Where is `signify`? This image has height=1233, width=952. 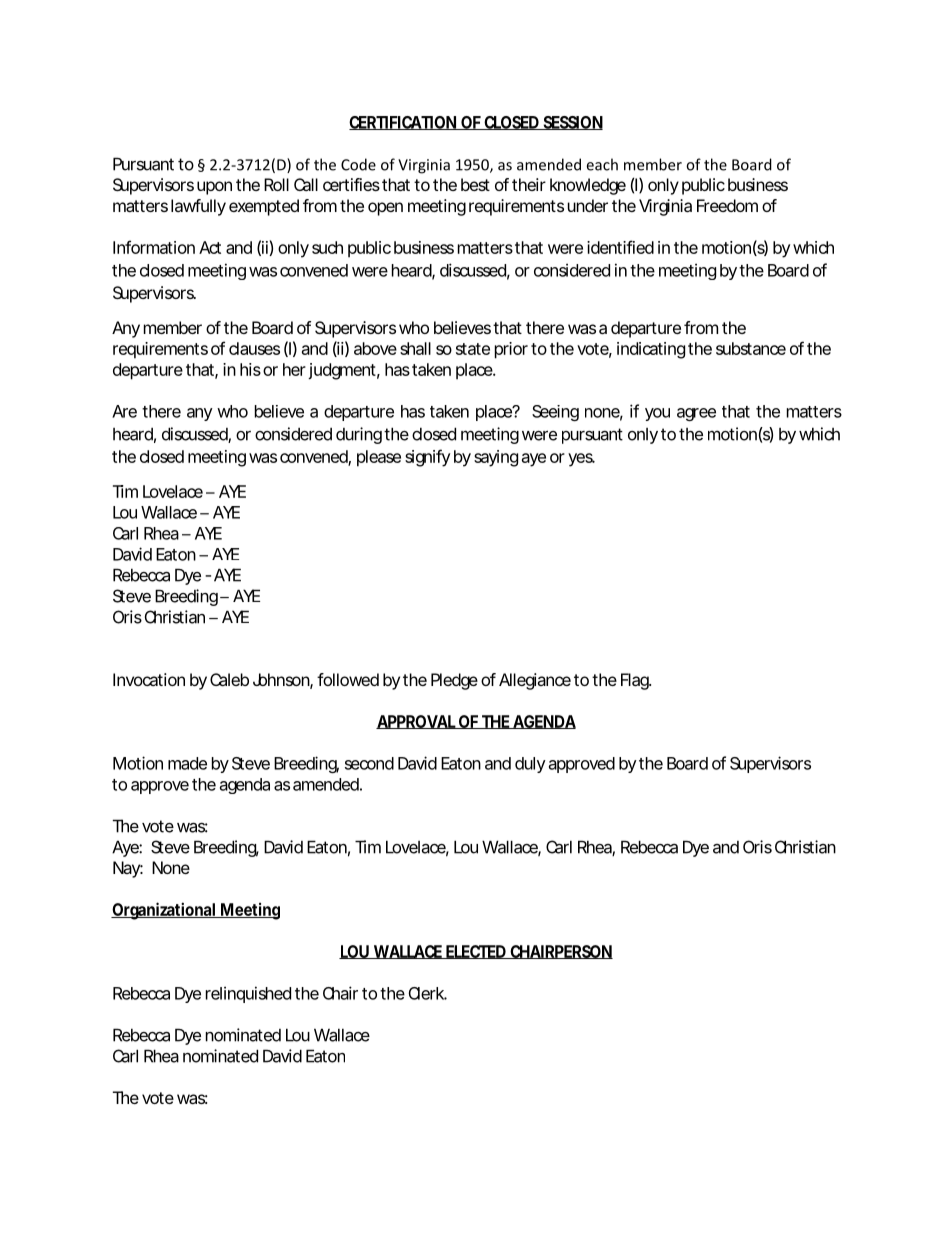
signify is located at coordinates (427, 458).
